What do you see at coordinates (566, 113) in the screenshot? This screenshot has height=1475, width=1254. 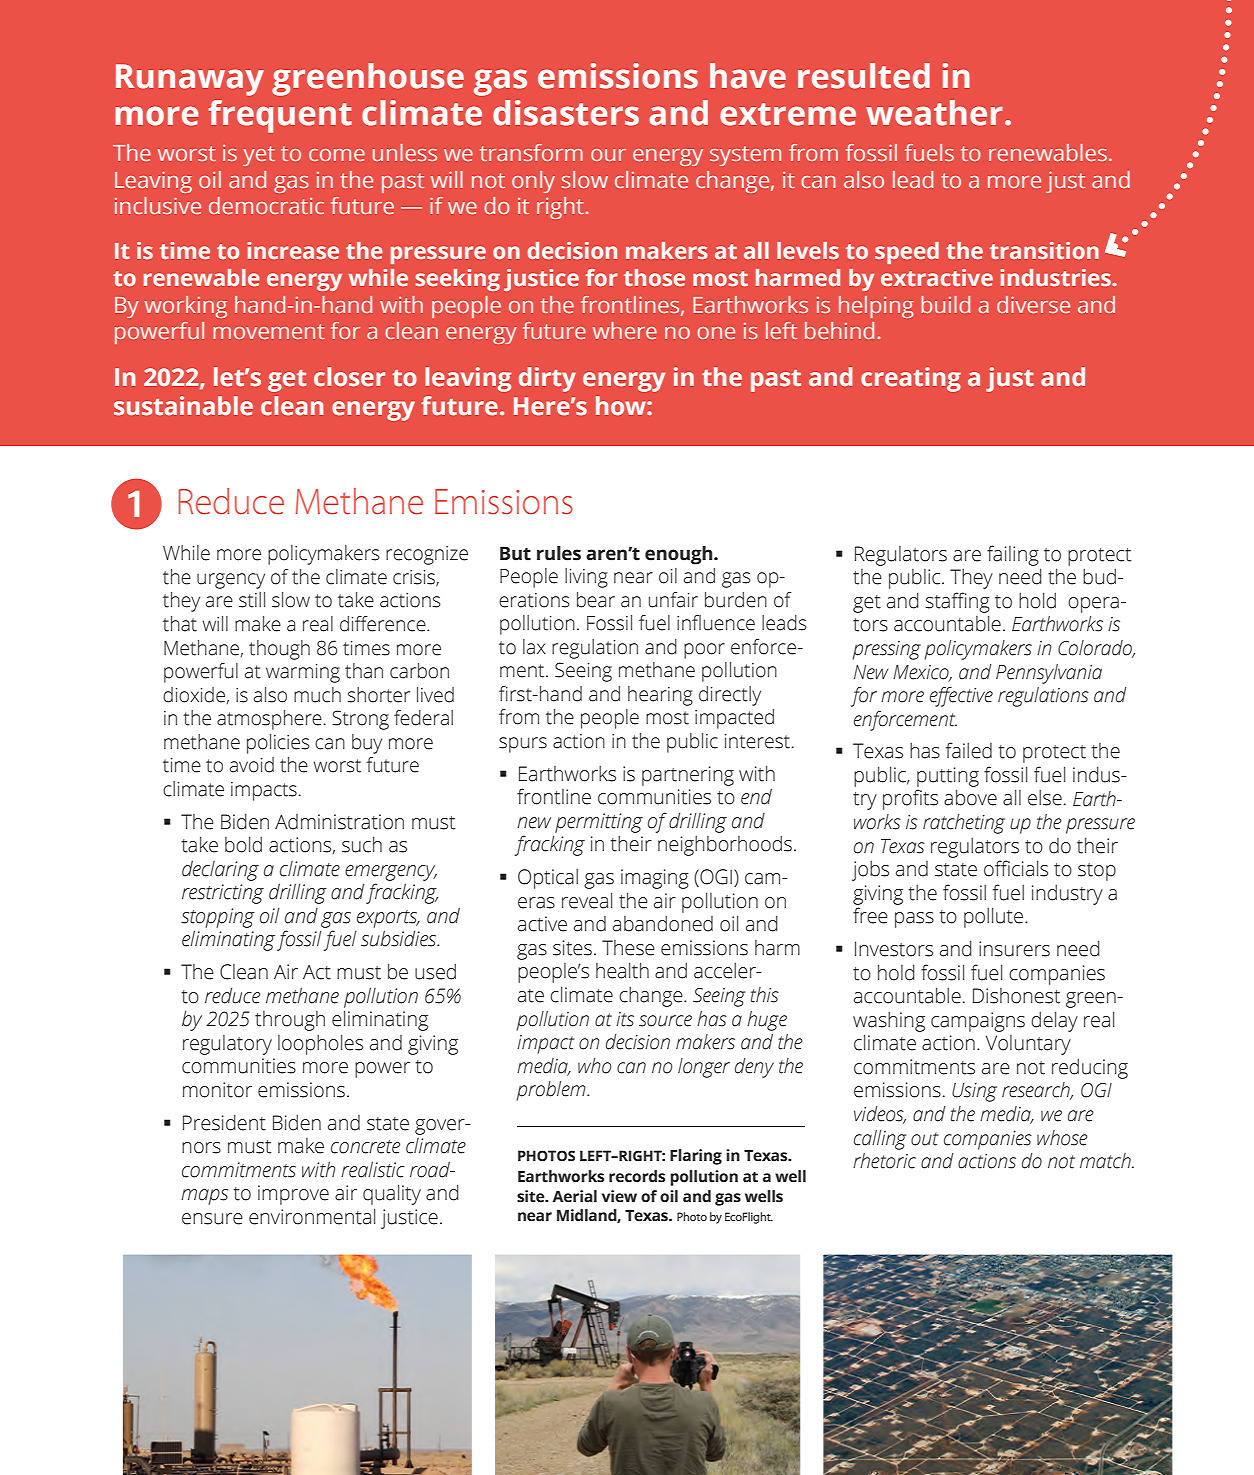 I see `disasters` at bounding box center [566, 113].
